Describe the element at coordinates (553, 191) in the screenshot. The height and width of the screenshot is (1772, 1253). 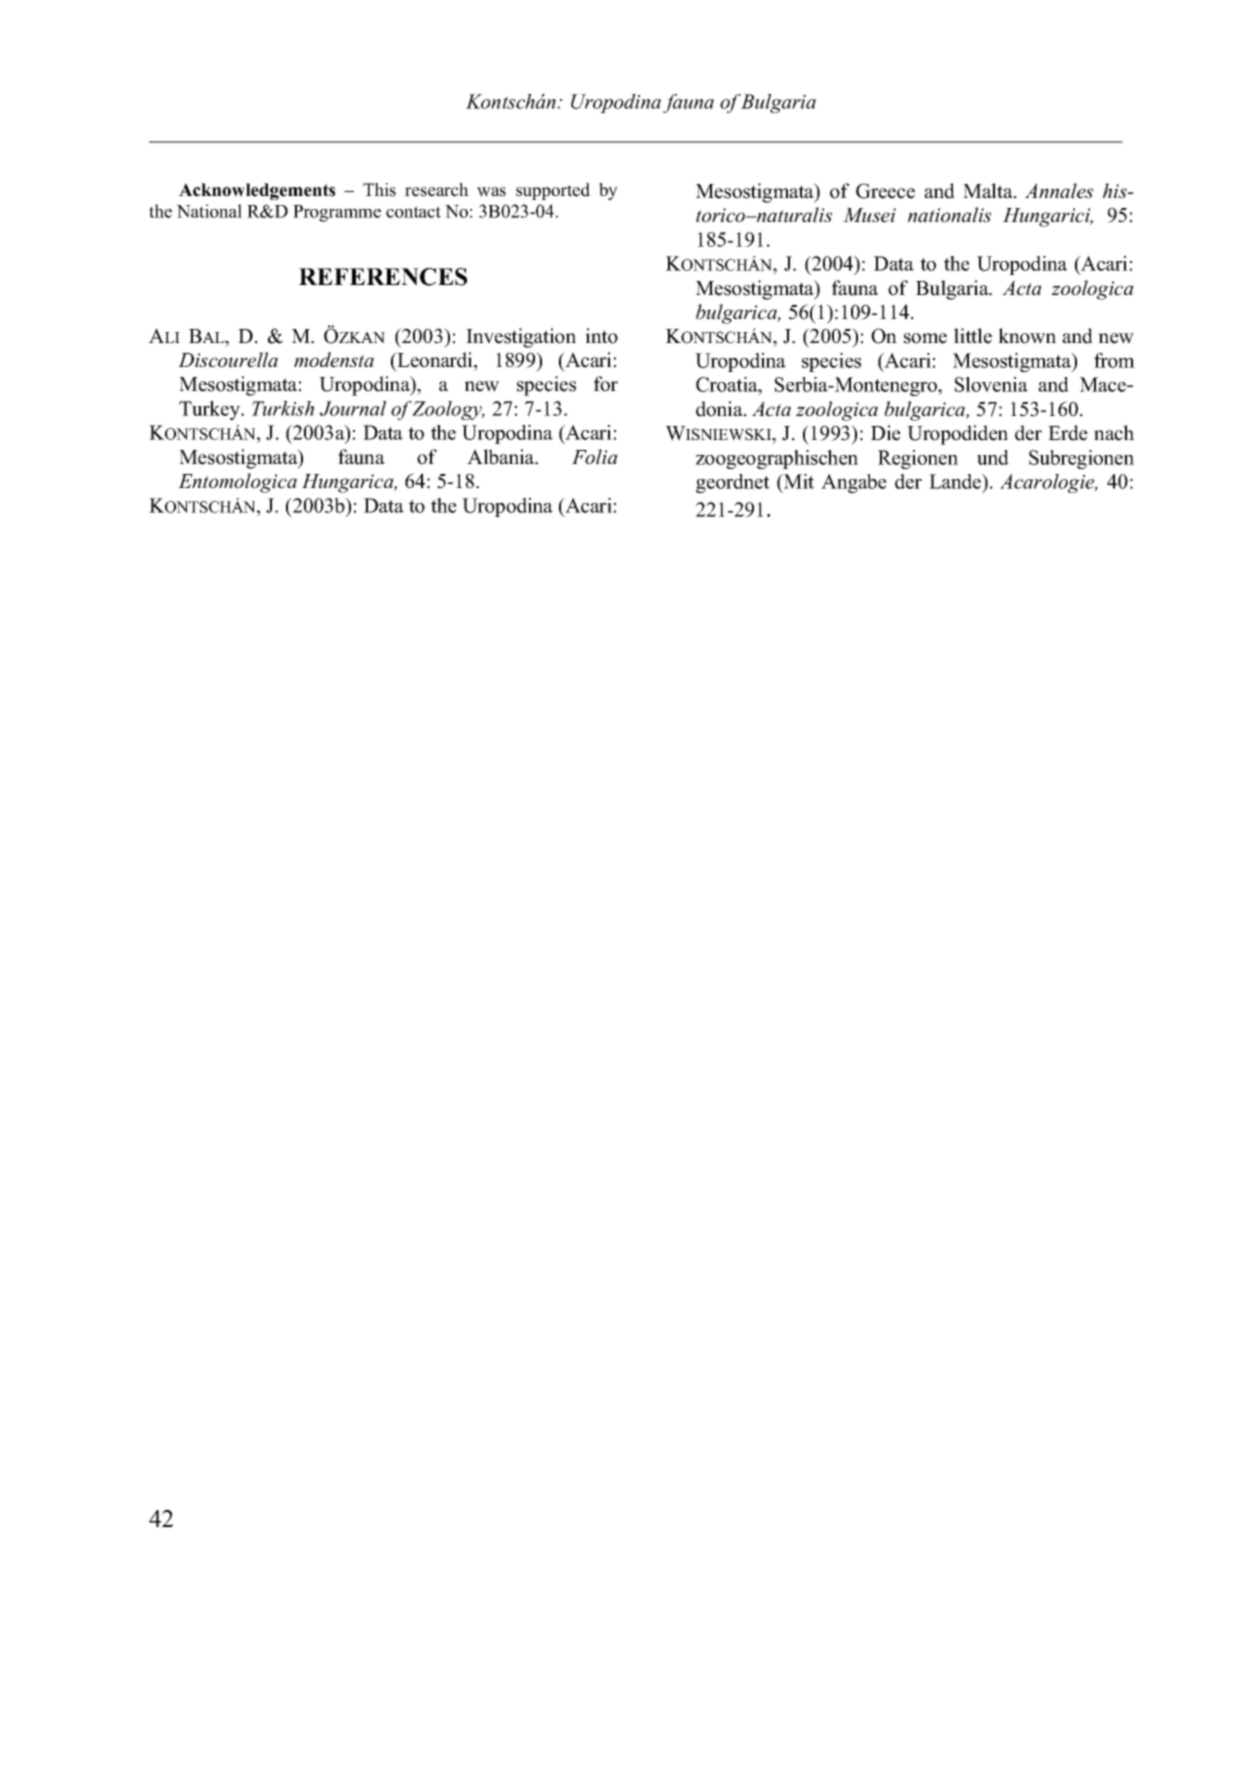
I see `supported` at that location.
